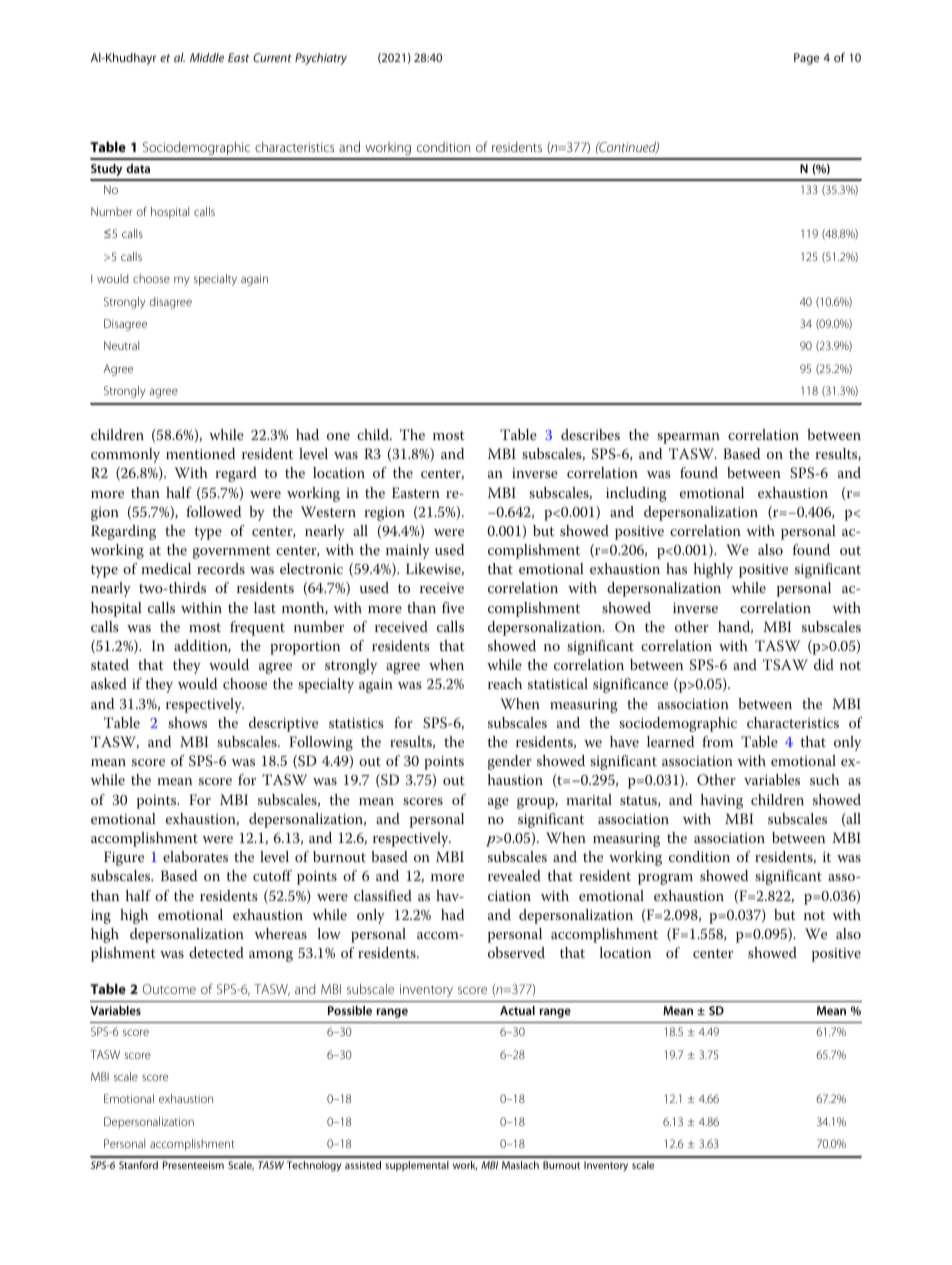 This screenshot has width=952, height=1265. What do you see at coordinates (806, 59) in the screenshot?
I see `Page` at bounding box center [806, 59].
